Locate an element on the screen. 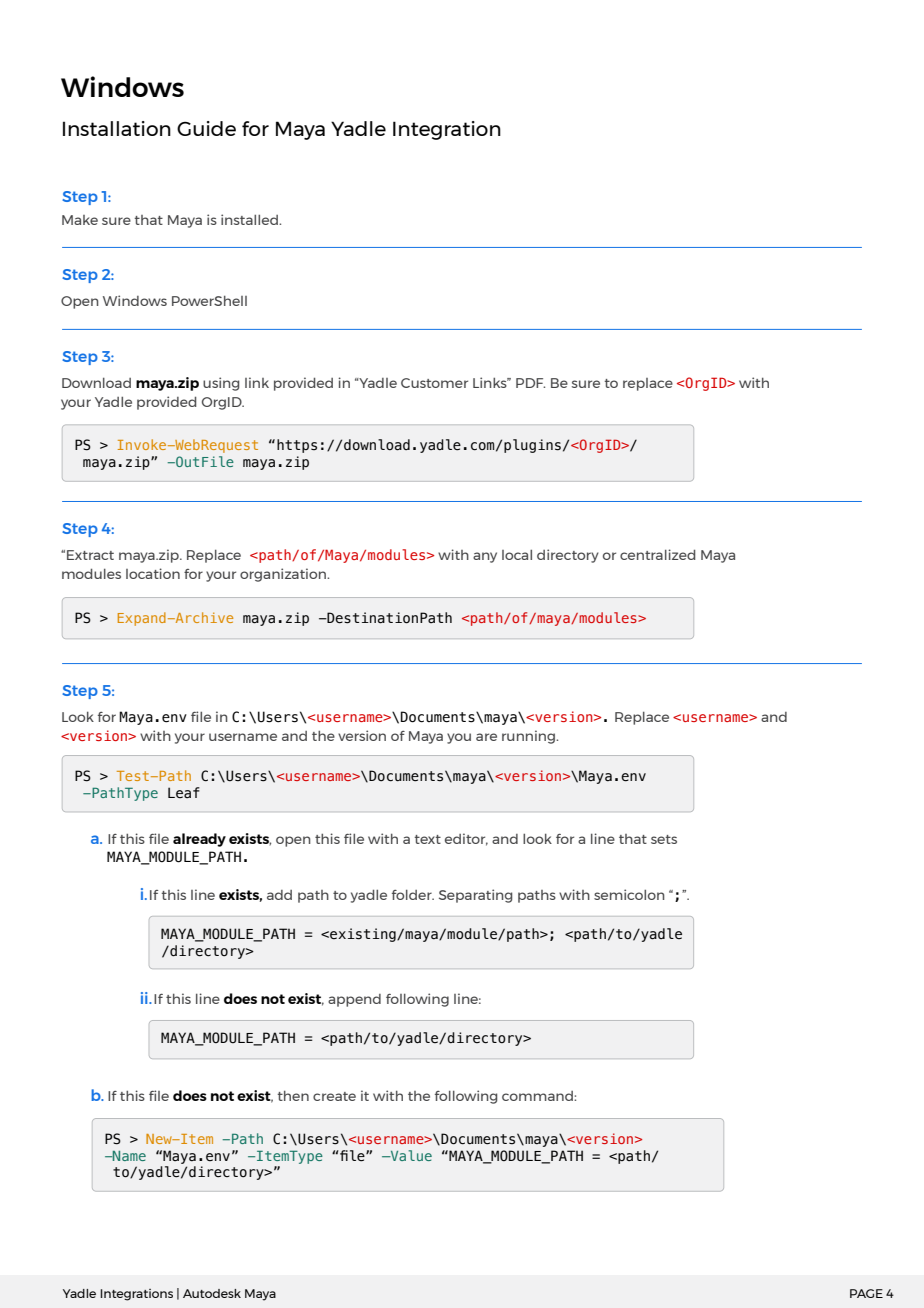 The image size is (924, 1308). sets is located at coordinates (664, 839).
